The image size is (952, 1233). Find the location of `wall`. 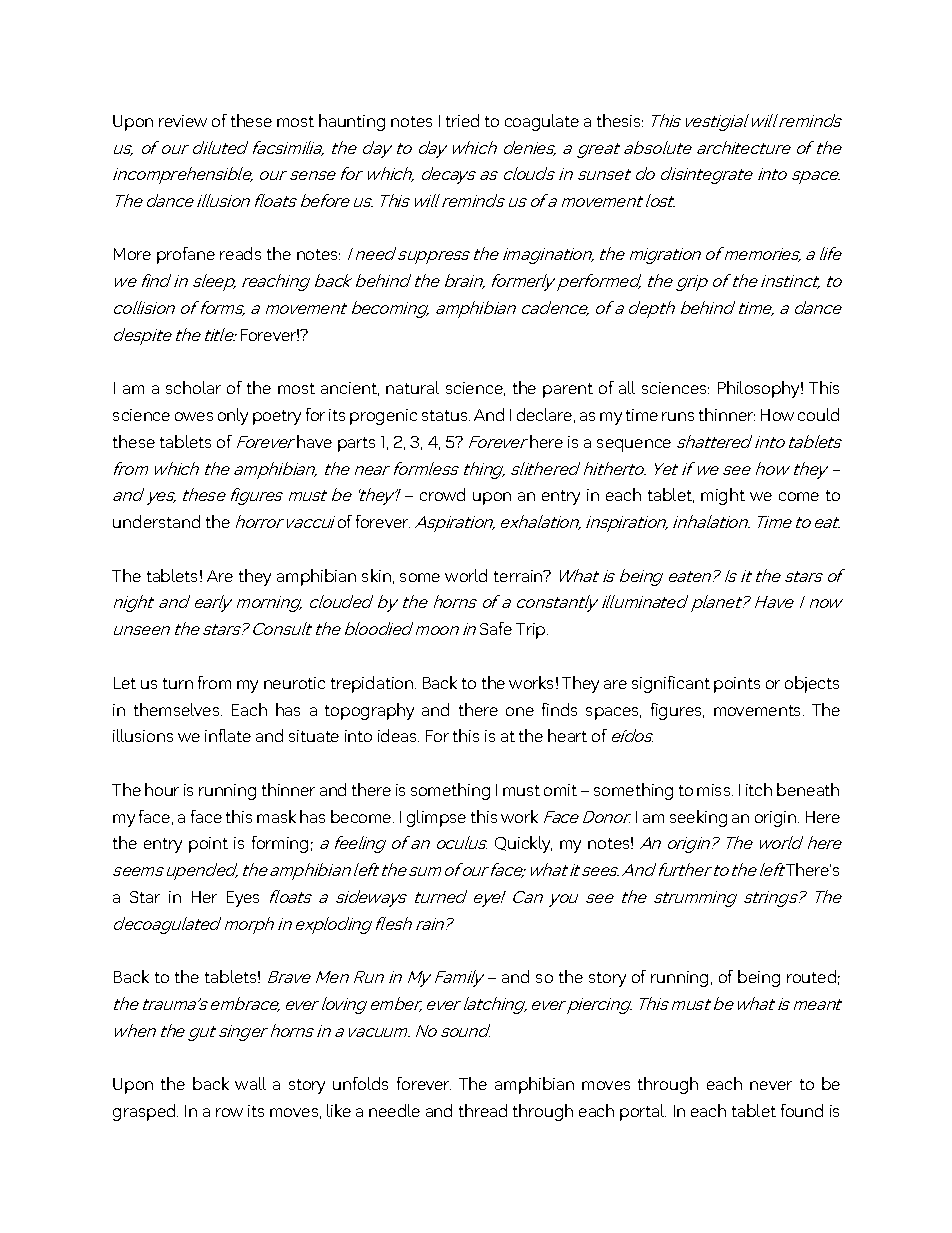

wall is located at coordinates (250, 1083).
